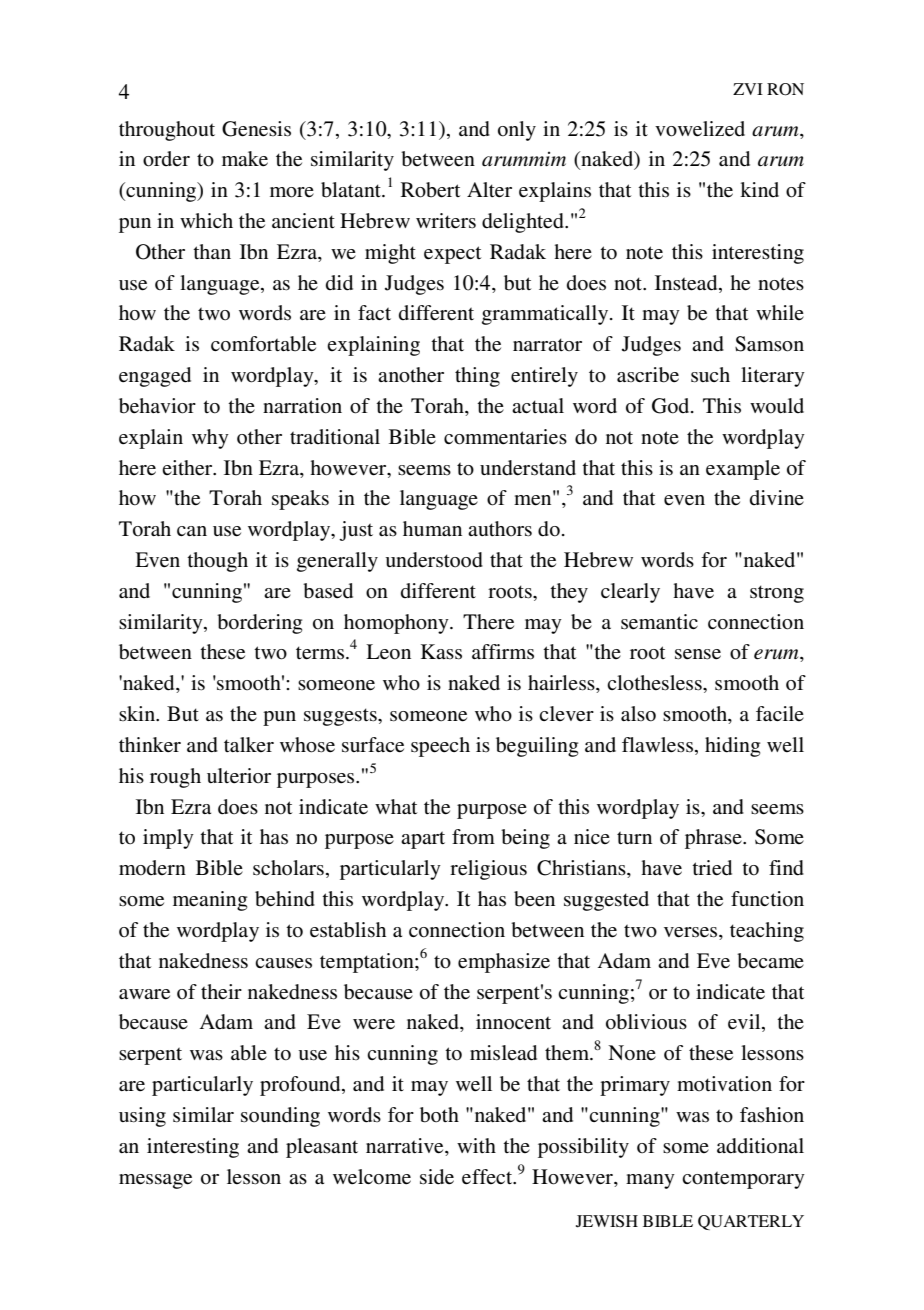  I want to click on side, so click(437, 1177).
